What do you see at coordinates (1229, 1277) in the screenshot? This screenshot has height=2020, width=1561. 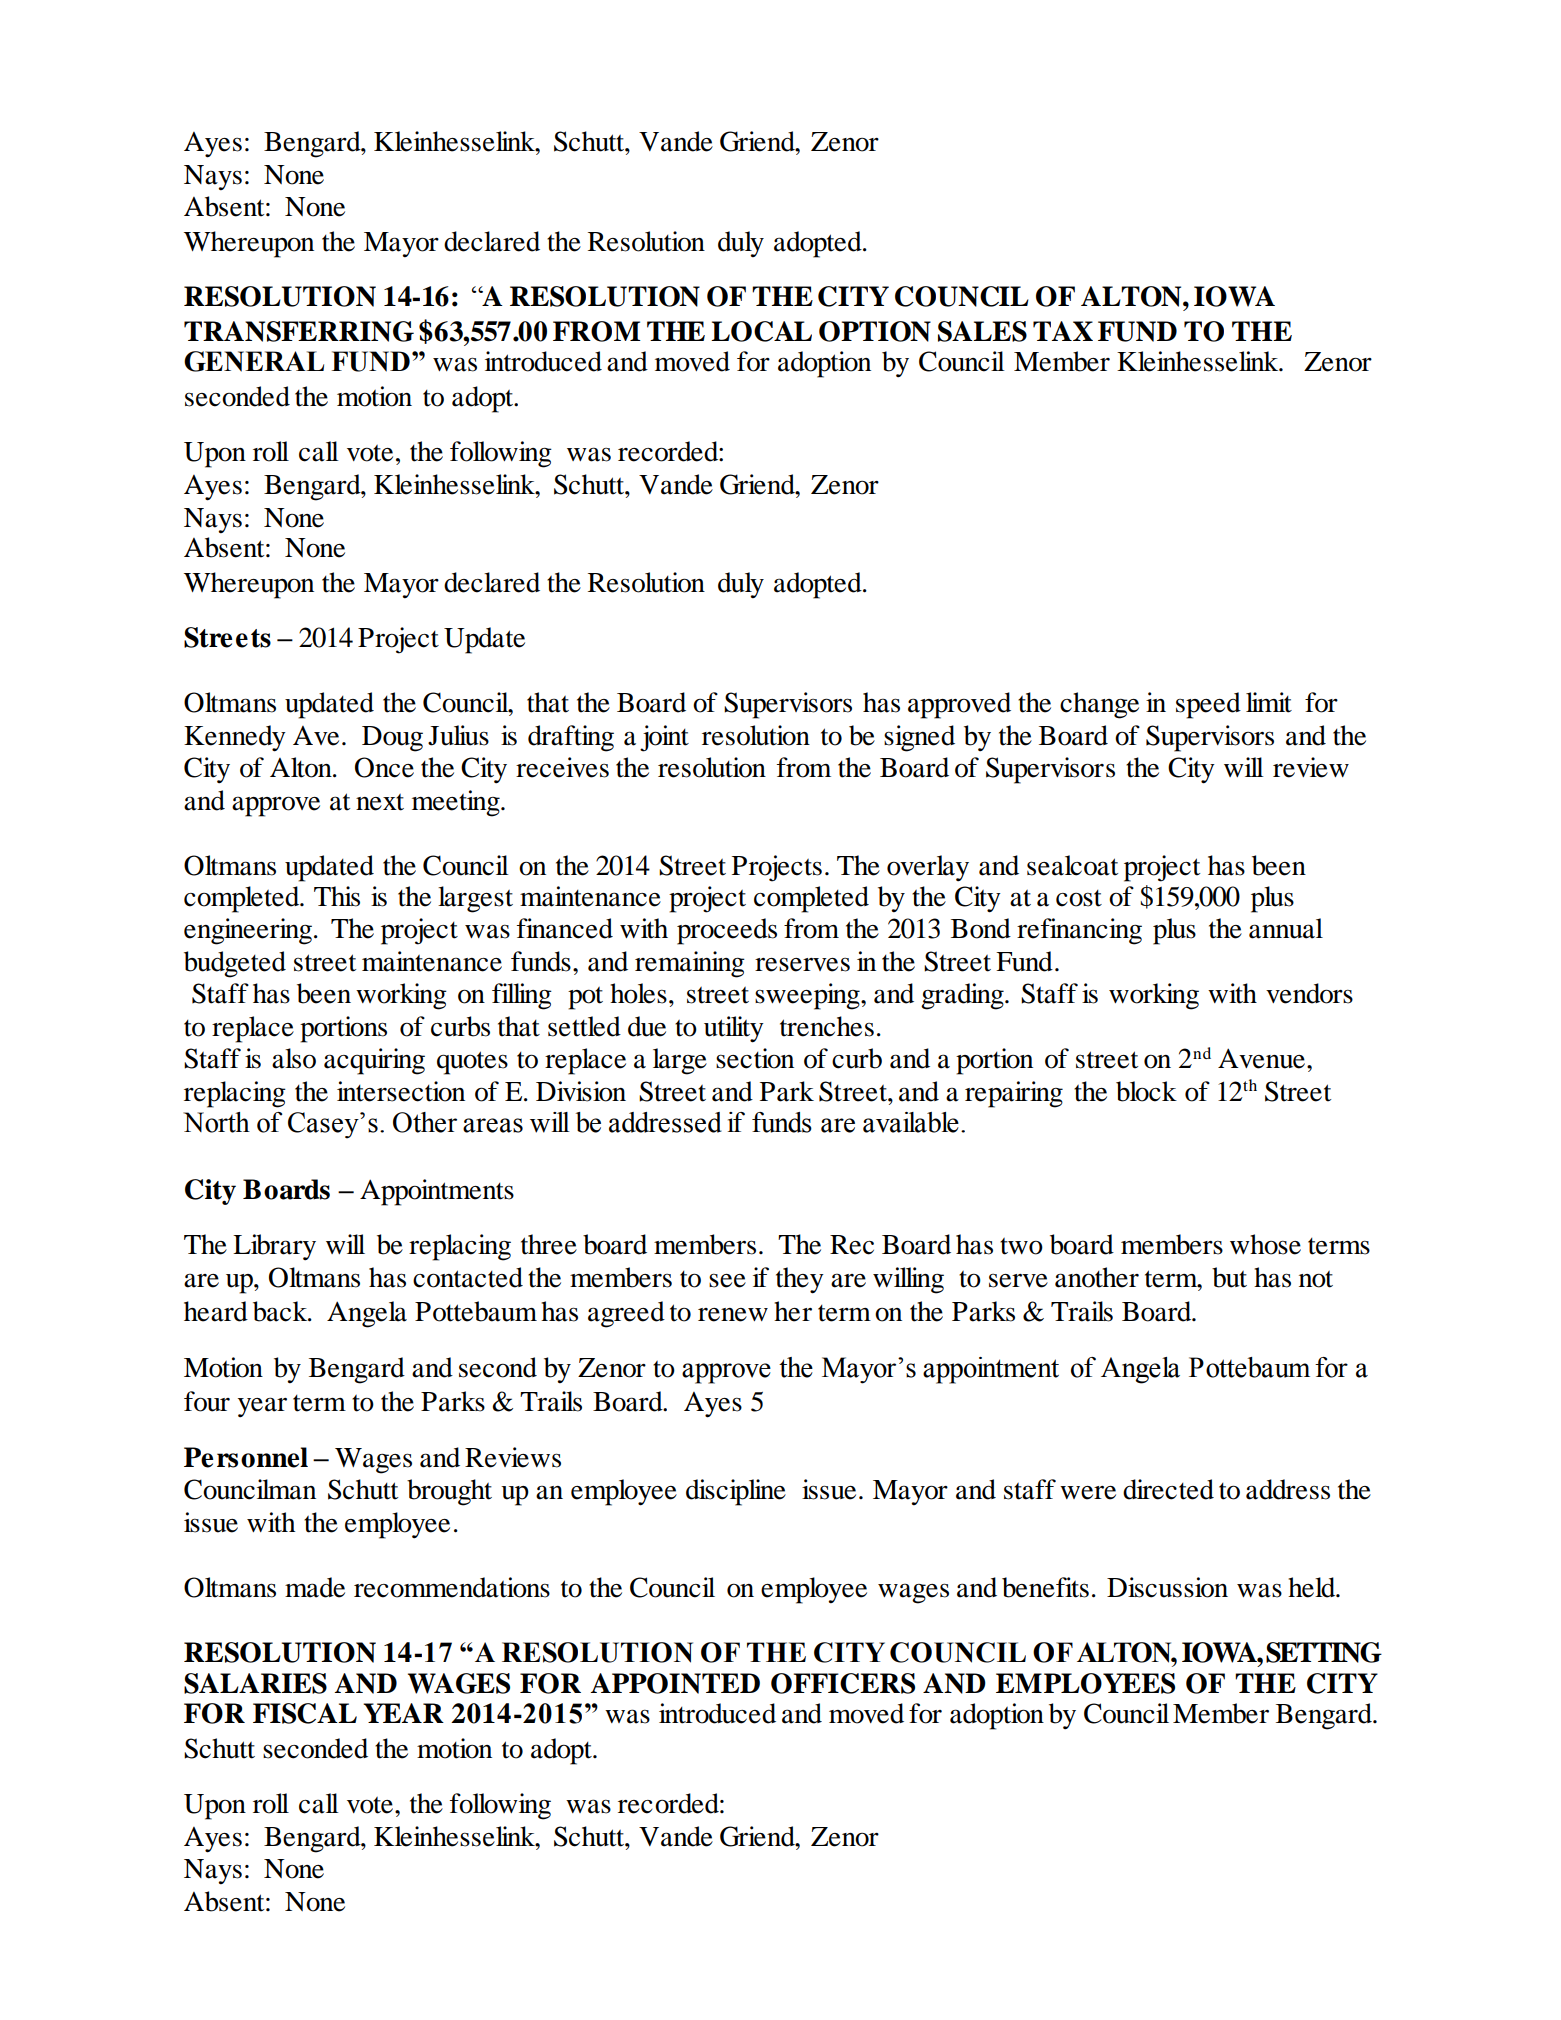 I see `but` at bounding box center [1229, 1277].
